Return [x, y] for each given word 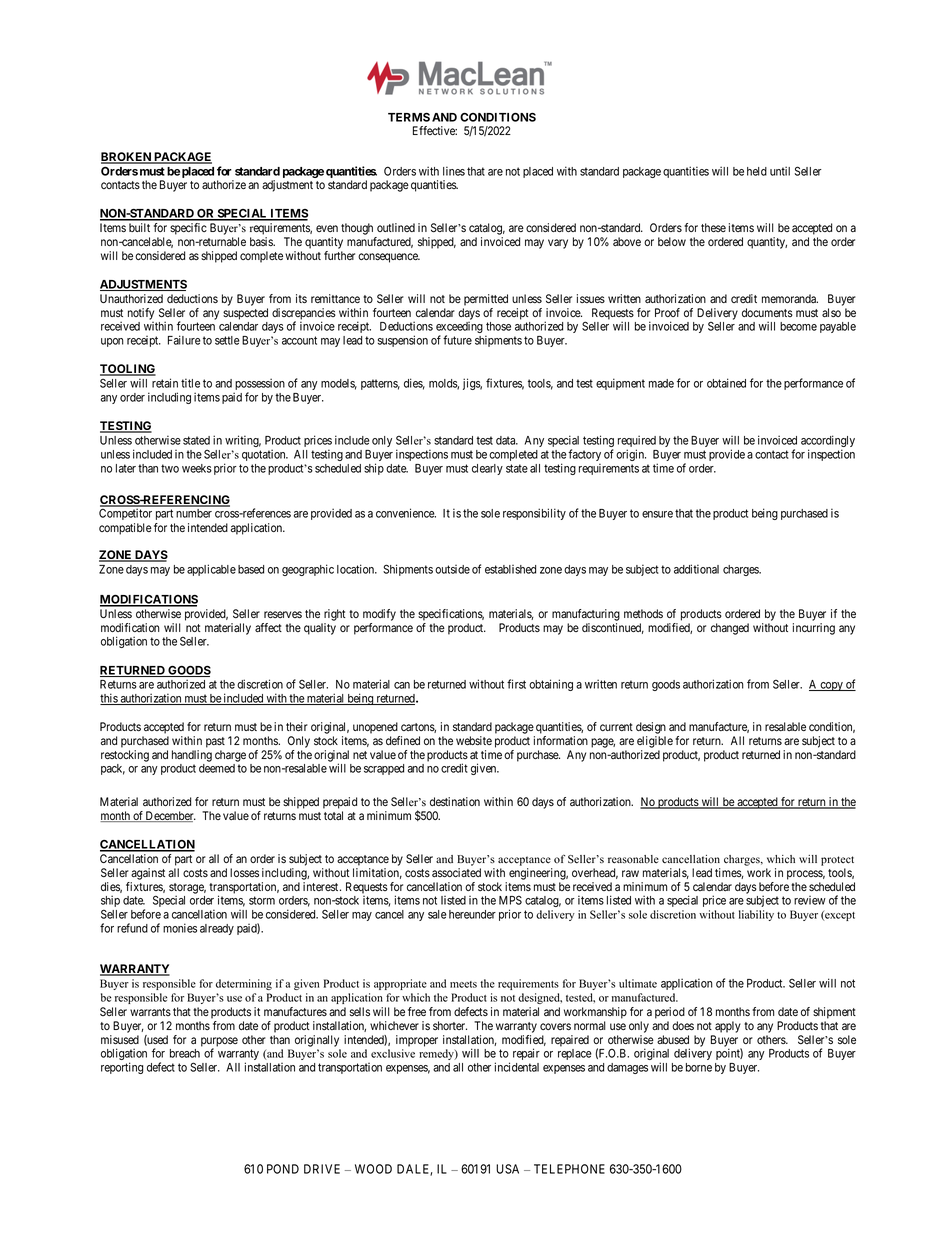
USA [507, 1169]
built [139, 227]
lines [454, 171]
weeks [197, 468]
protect [837, 861]
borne [699, 1067]
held [757, 171]
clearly [487, 469]
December [170, 816]
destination [455, 801]
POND [283, 1169]
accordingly [828, 442]
